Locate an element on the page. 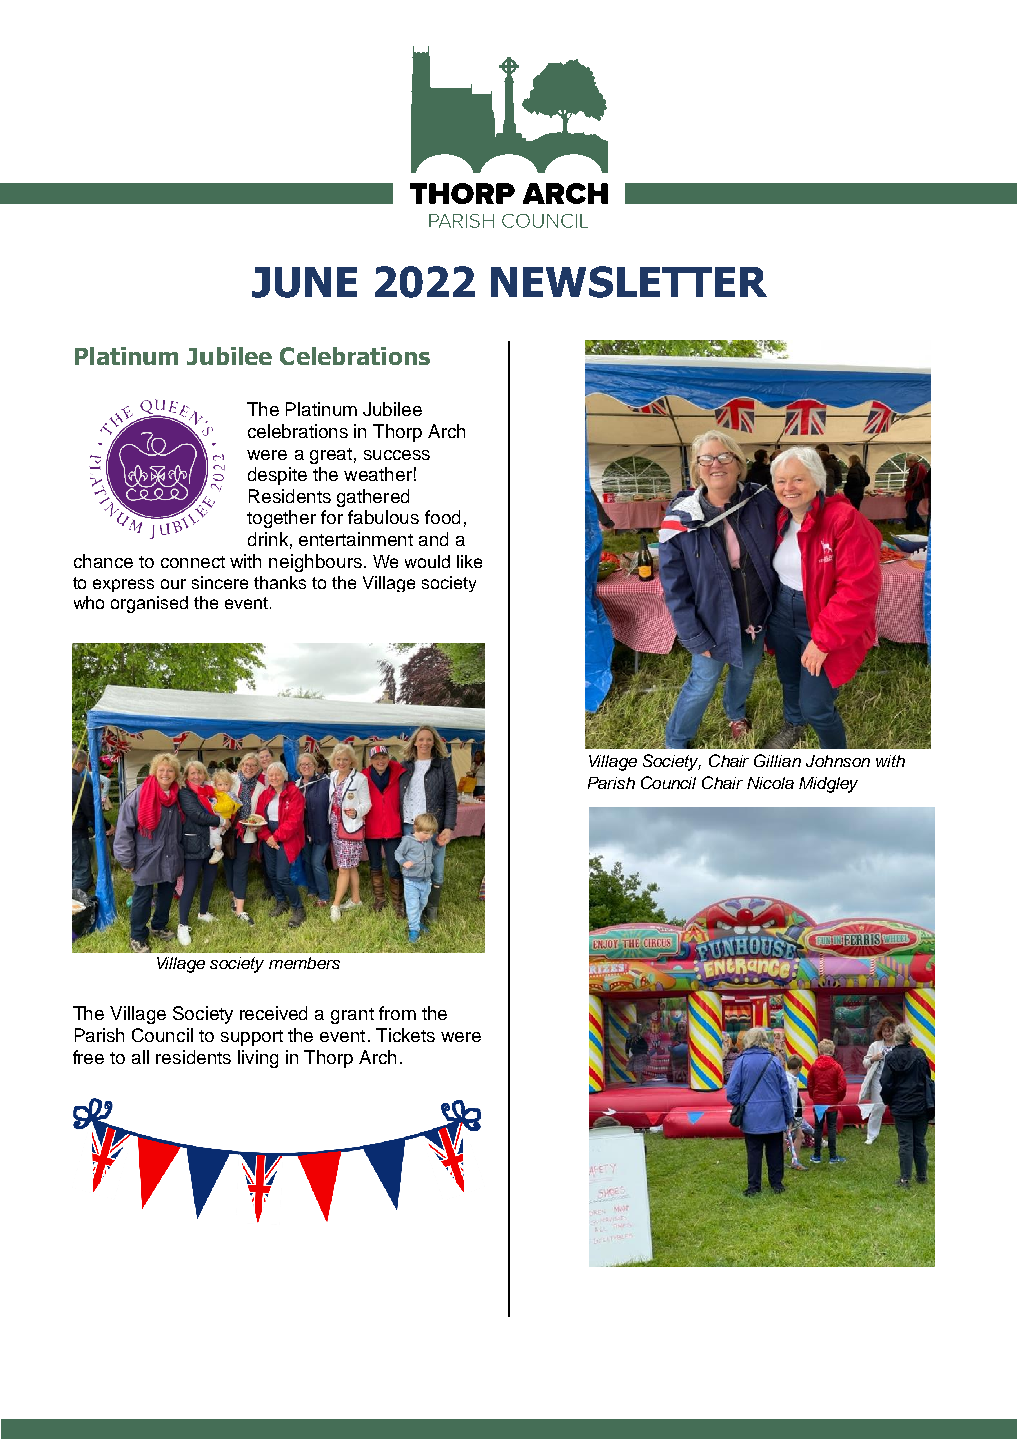 This document has height=1439, width=1017. despite is located at coordinates (277, 476).
